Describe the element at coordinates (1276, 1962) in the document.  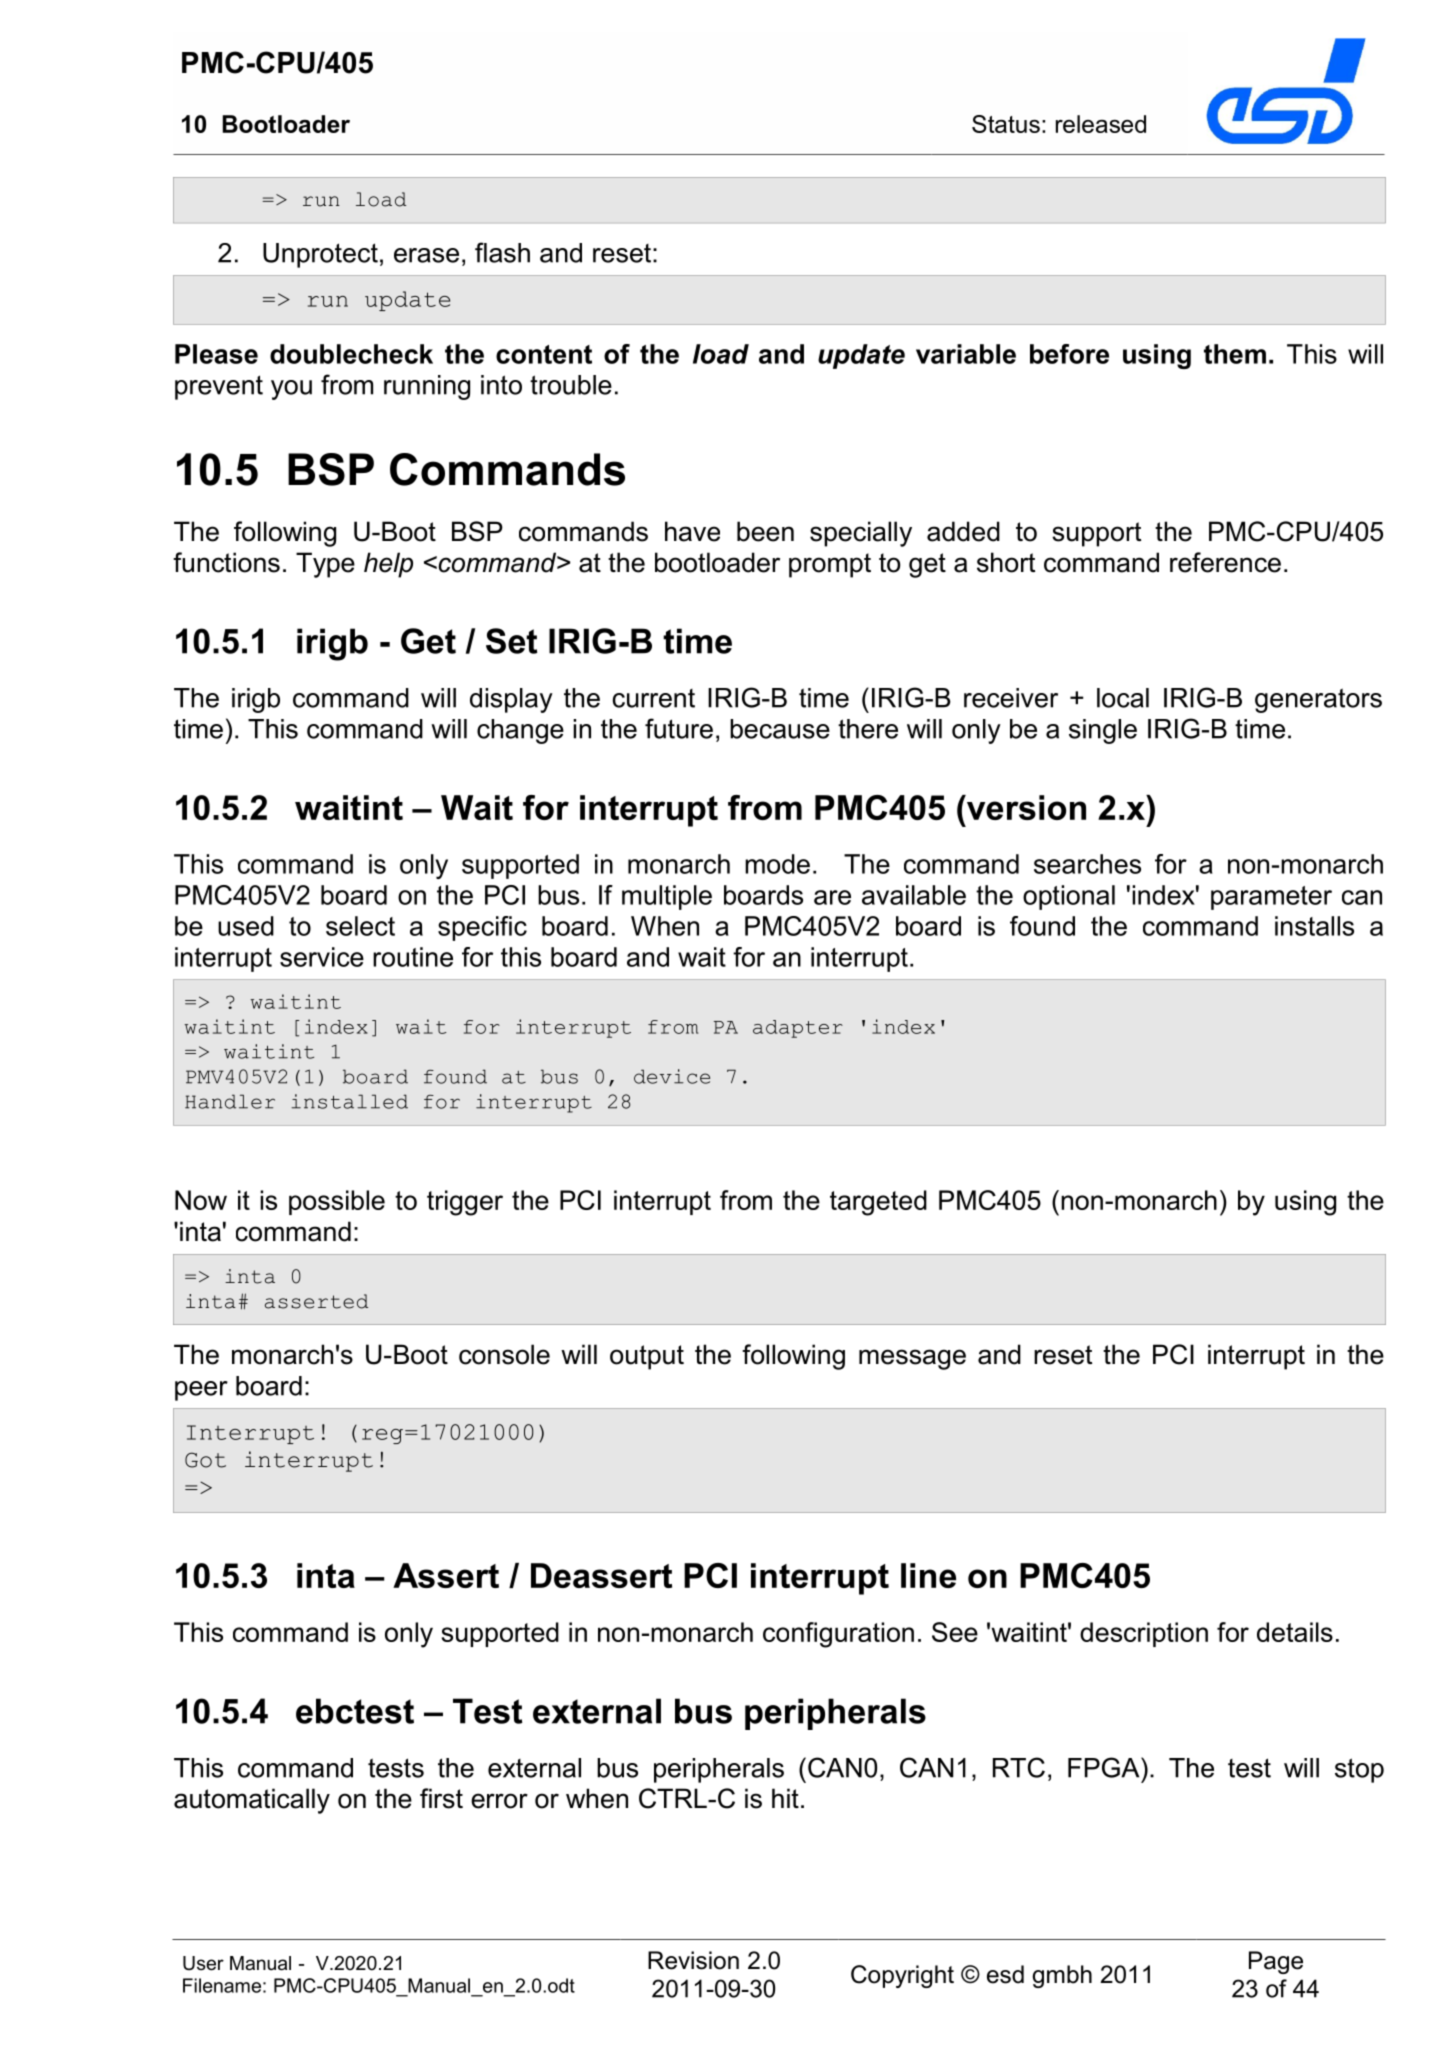
I see `Page` at that location.
